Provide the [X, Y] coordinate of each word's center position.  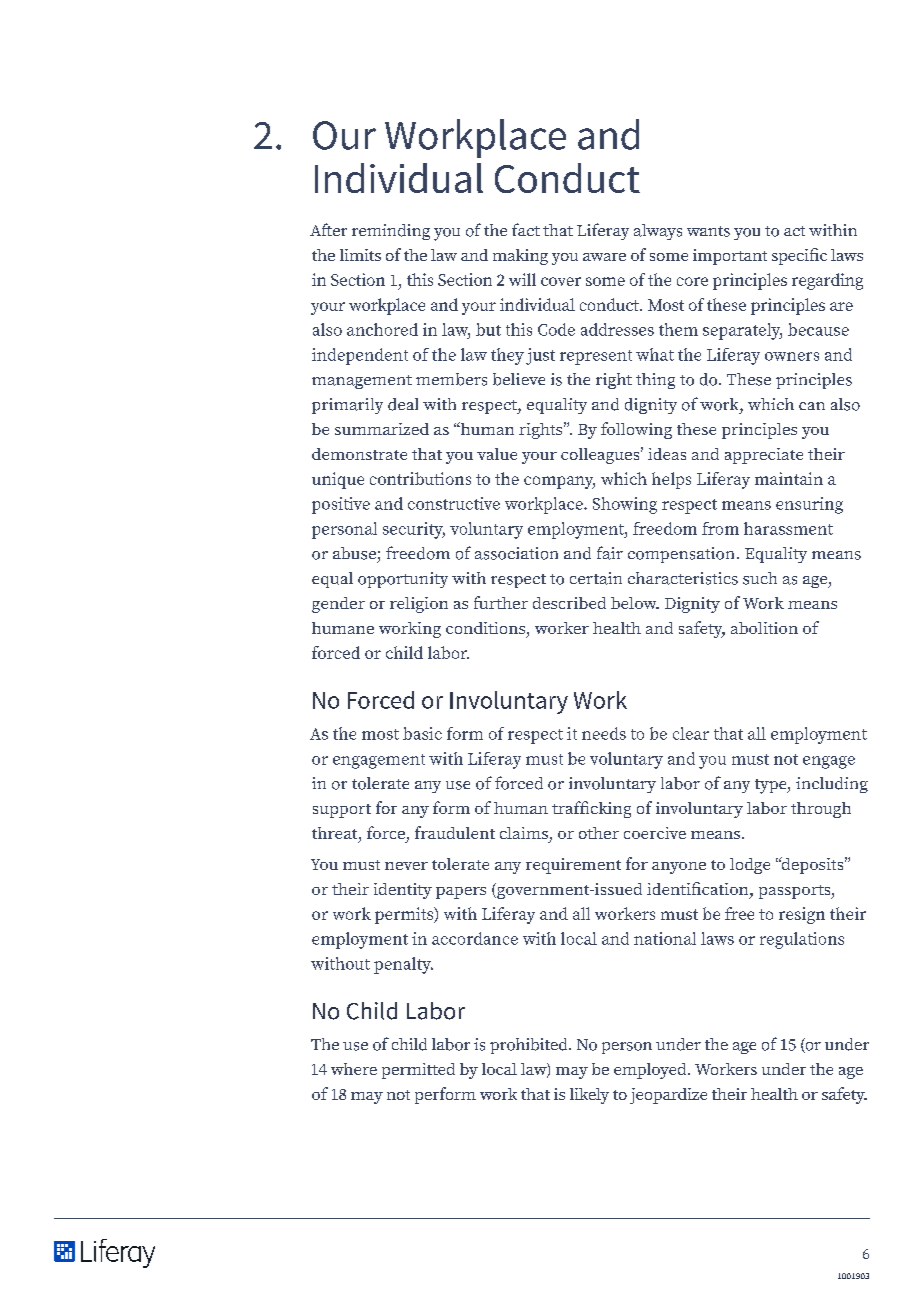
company [559, 482]
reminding [391, 232]
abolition [764, 628]
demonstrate [359, 454]
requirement [573, 866]
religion [419, 605]
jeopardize [668, 1096]
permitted [418, 1071]
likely [589, 1096]
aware [604, 257]
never [406, 866]
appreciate [764, 456]
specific [799, 256]
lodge [750, 866]
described [569, 603]
